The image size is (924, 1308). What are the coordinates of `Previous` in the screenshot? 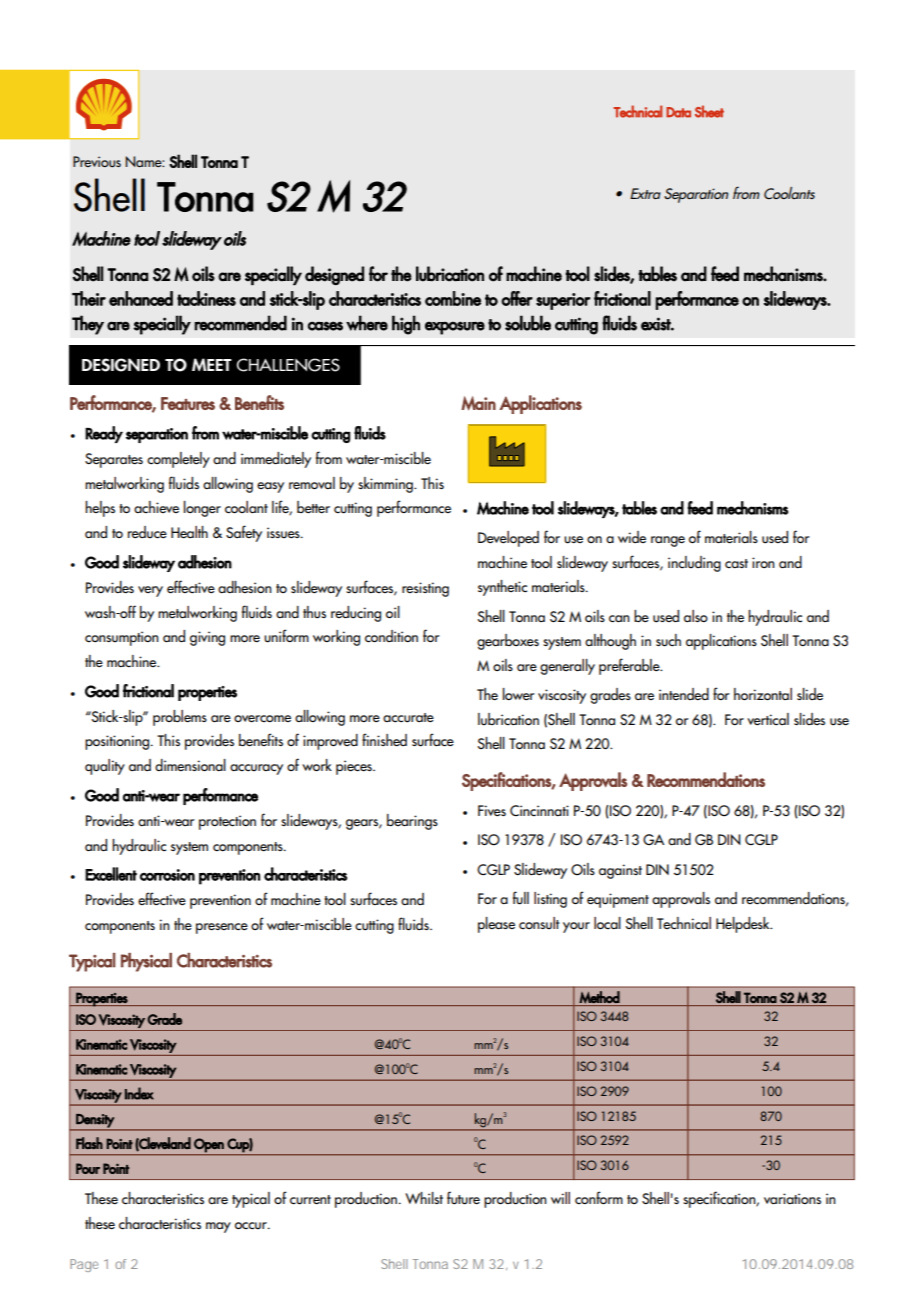 It's located at (97, 162).
